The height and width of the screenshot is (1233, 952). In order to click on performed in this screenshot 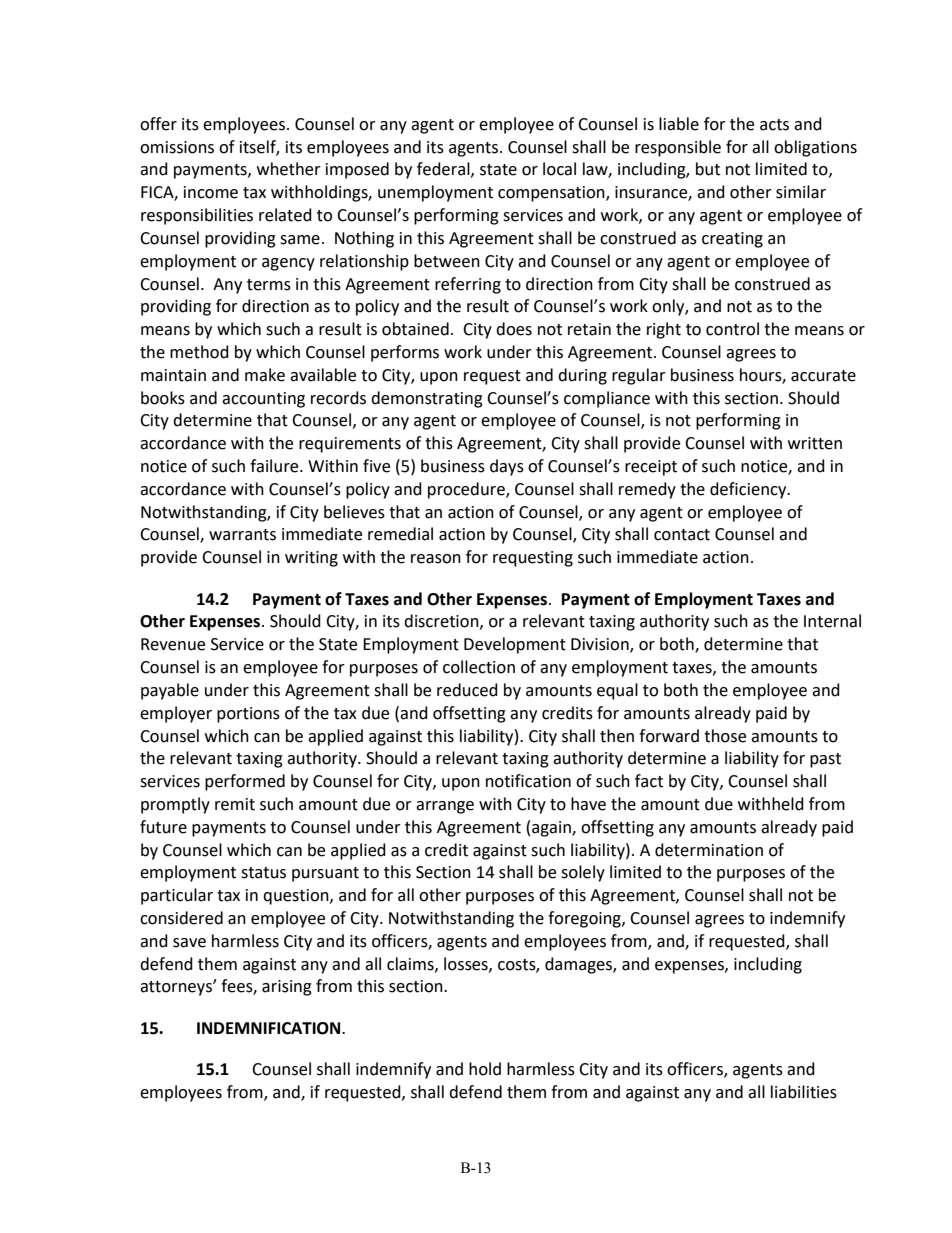, I will do `click(245, 782)`.
